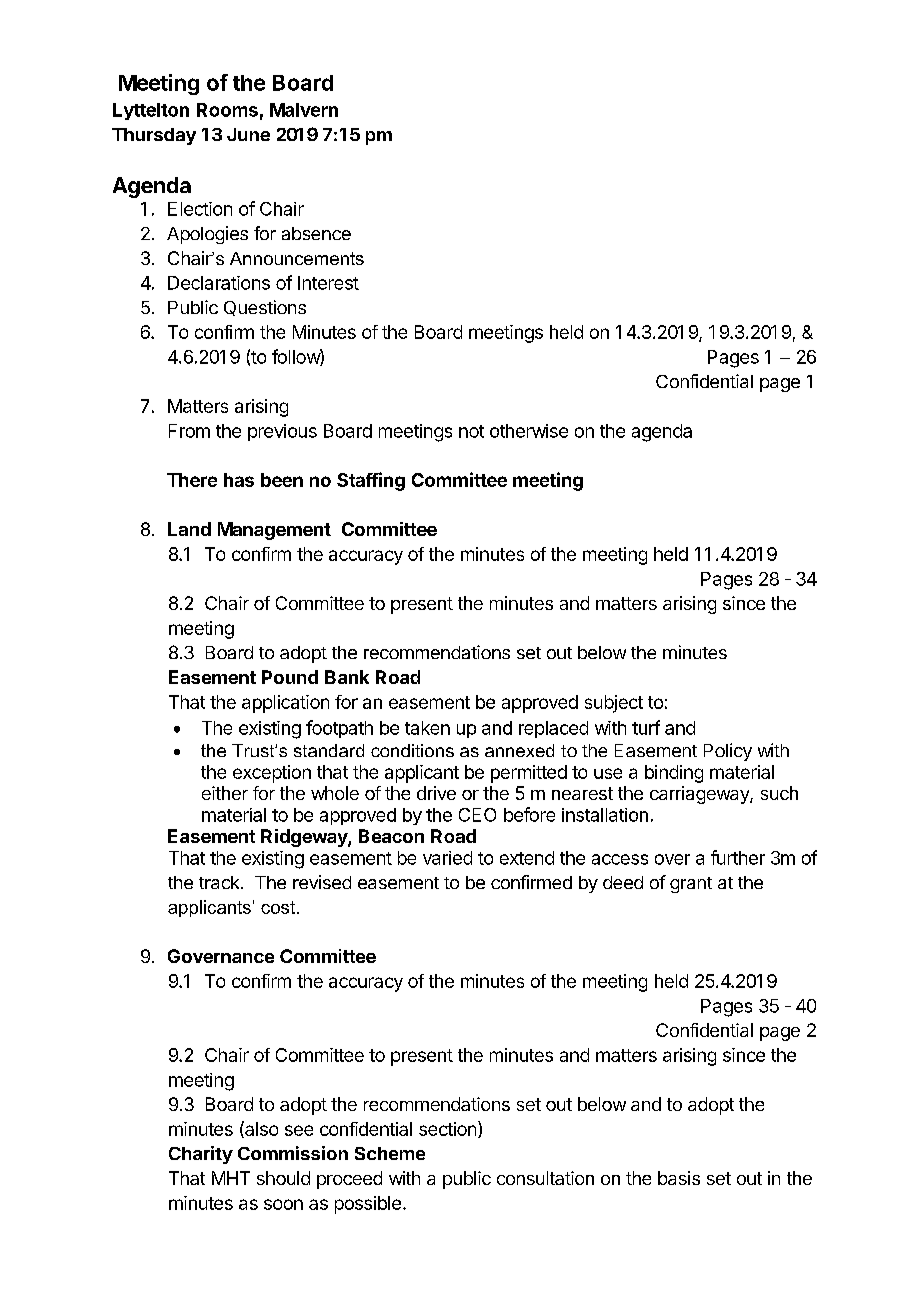 The height and width of the screenshot is (1308, 924). Describe the element at coordinates (679, 1178) in the screenshot. I see `basis` at that location.
